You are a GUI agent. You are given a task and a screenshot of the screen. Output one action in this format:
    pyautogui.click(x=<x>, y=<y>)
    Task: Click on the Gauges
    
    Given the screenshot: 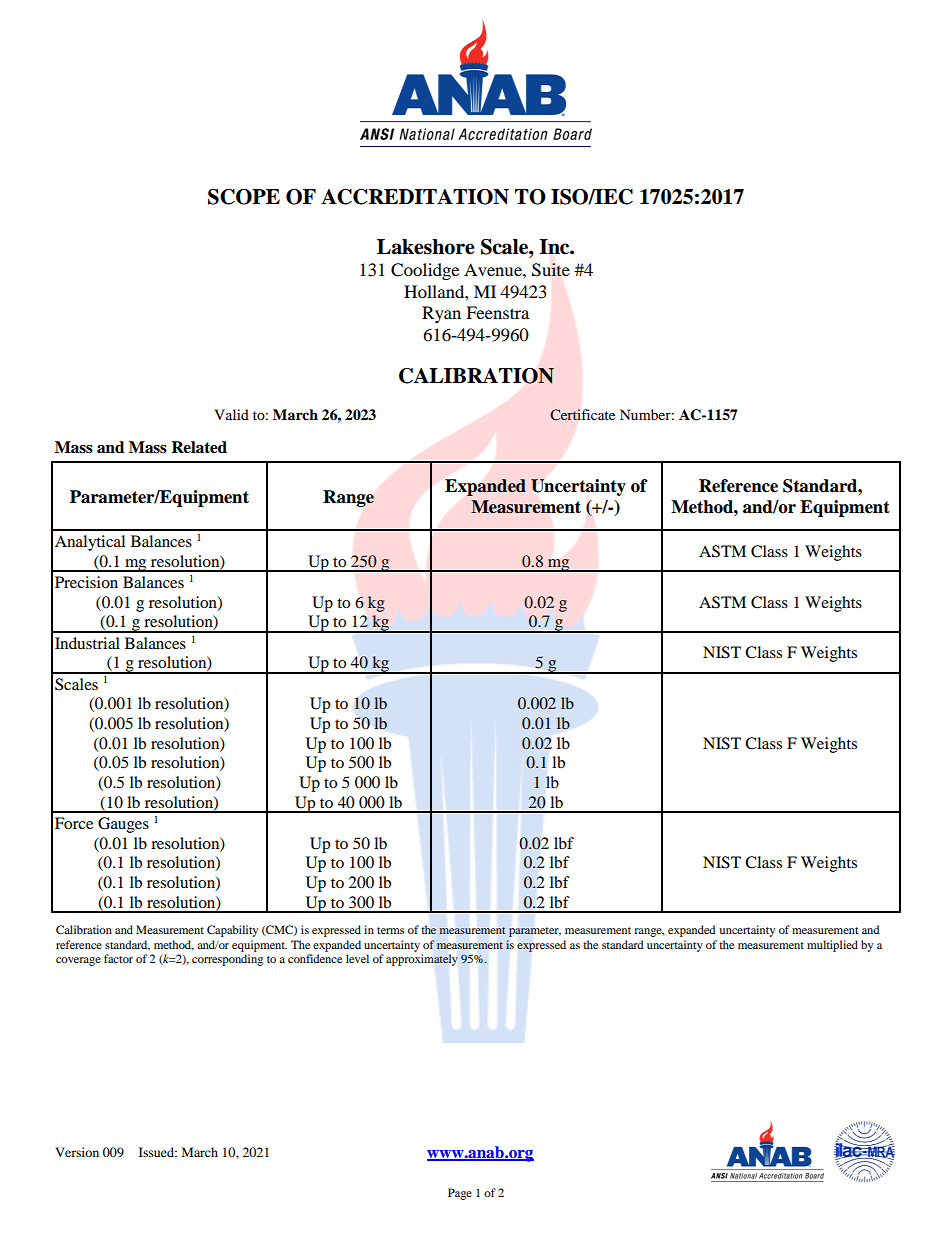 What is the action you would take?
    pyautogui.click(x=123, y=825)
